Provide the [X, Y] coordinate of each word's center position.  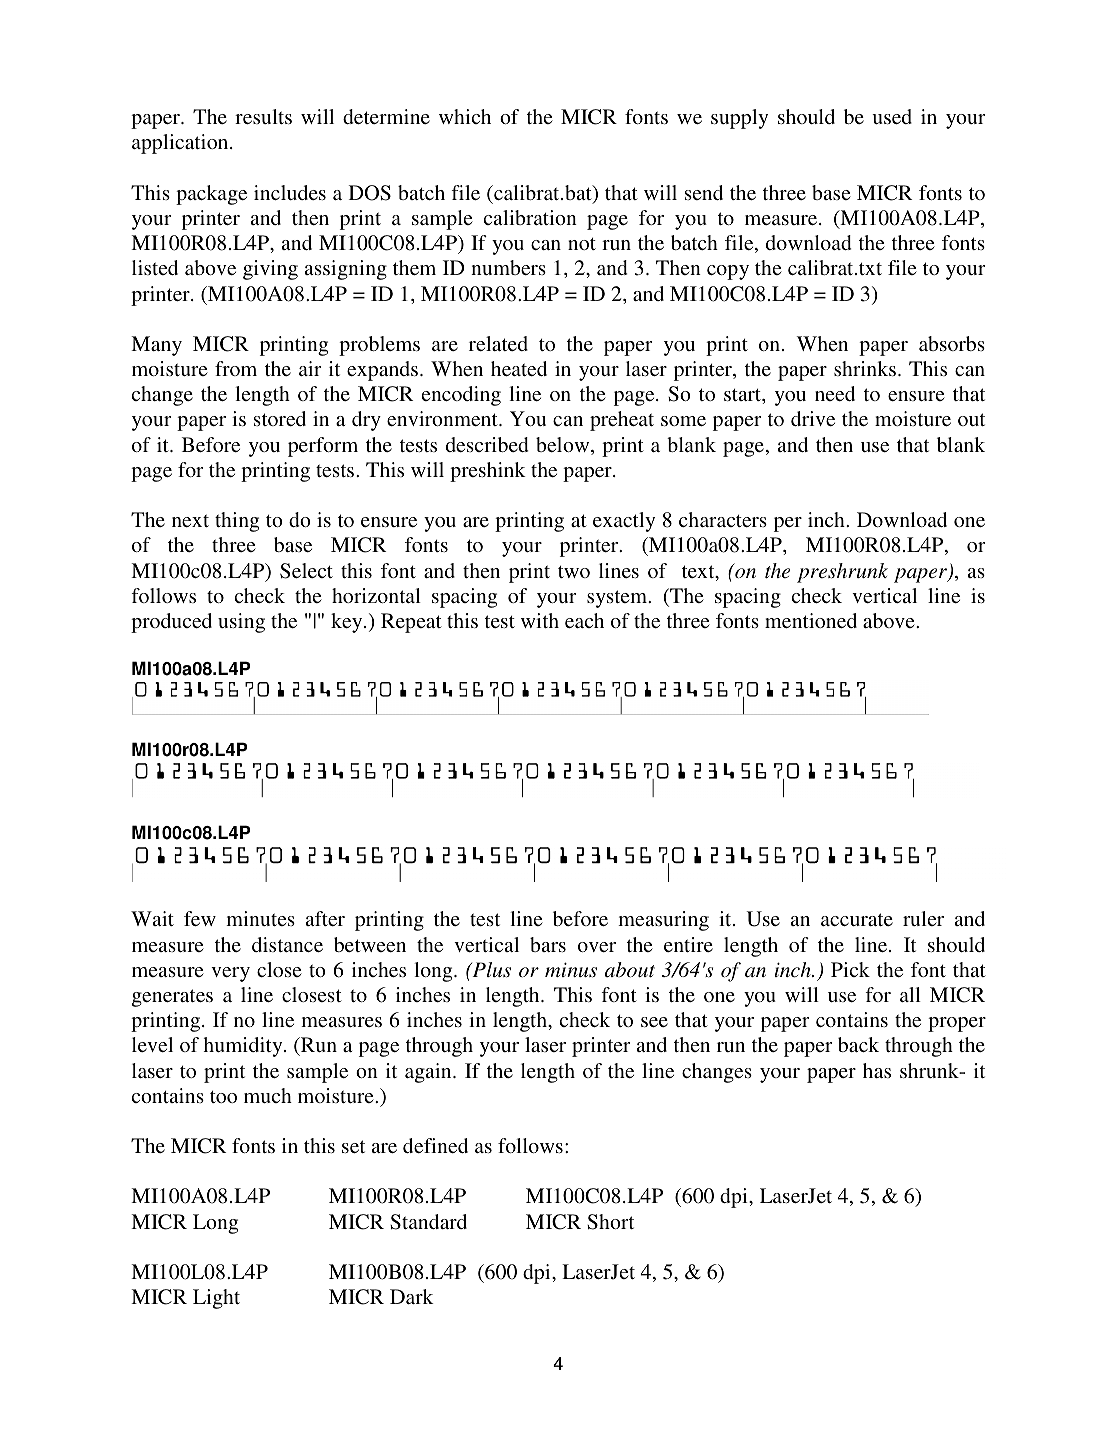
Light [216, 1299]
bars [548, 944]
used [892, 116]
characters [723, 519]
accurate [857, 919]
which [465, 116]
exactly [624, 522]
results [263, 116]
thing [237, 522]
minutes [260, 918]
